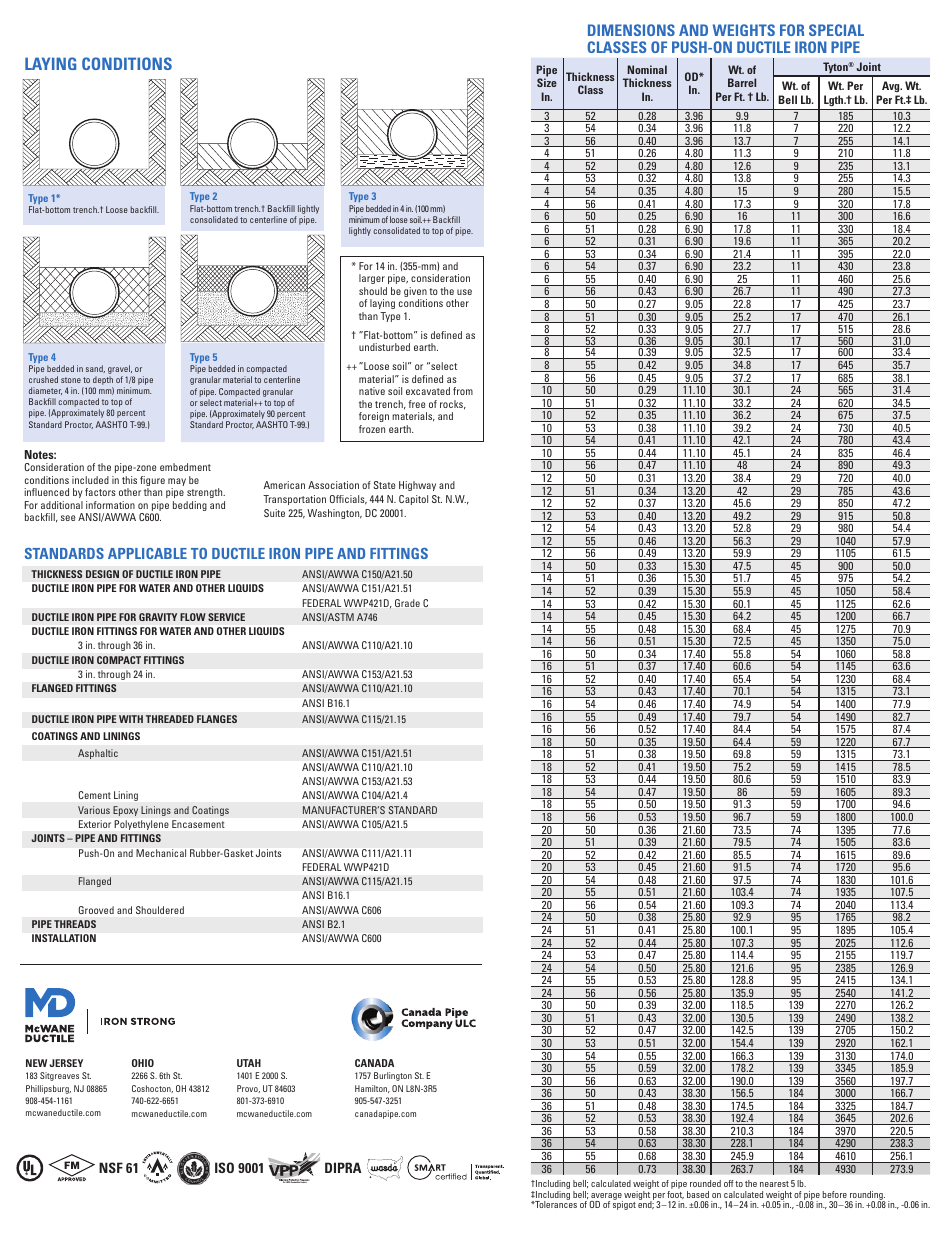 The image size is (952, 1233). I want to click on Grooved, so click(96, 910).
